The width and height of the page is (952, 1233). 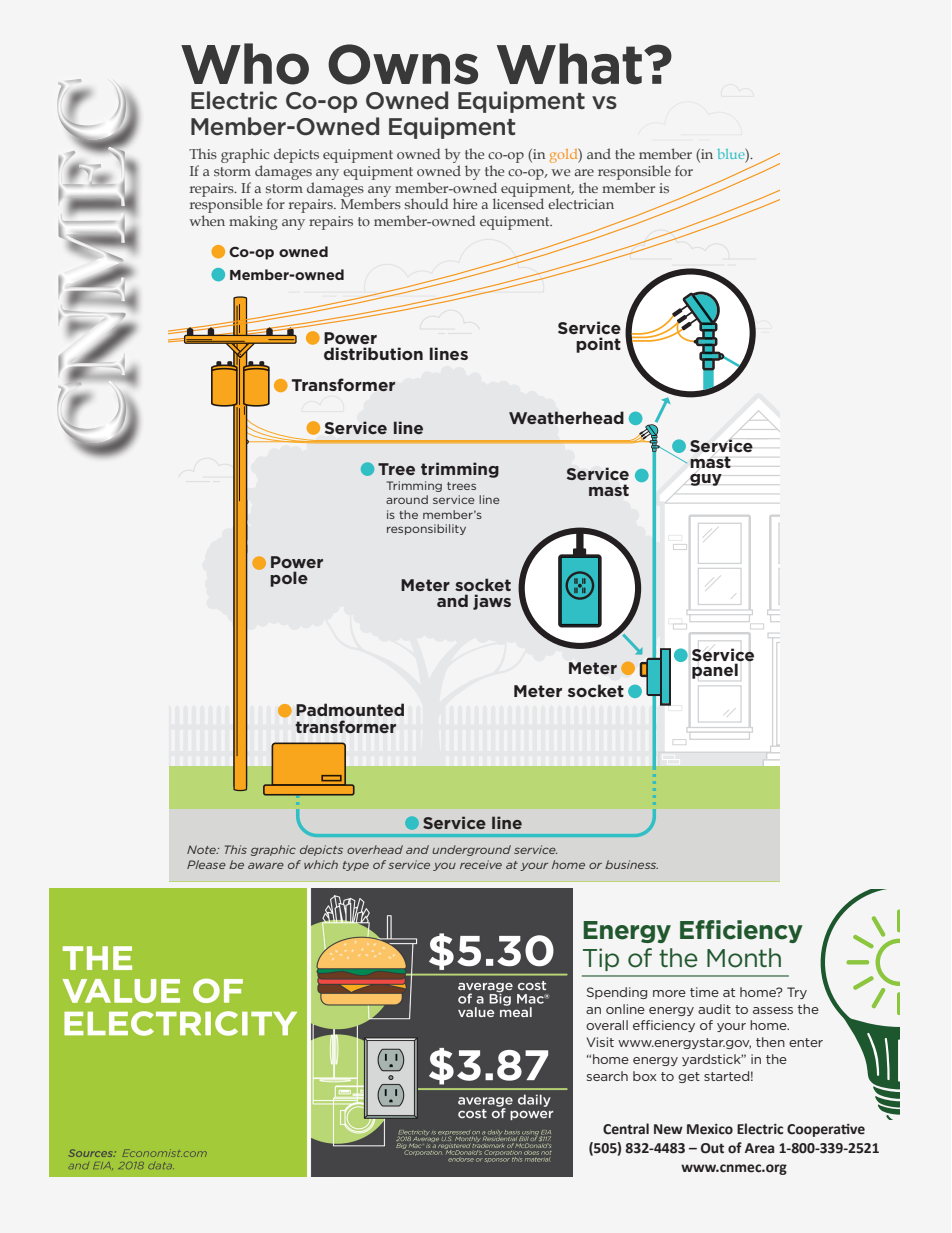 I want to click on business, so click(x=631, y=864).
